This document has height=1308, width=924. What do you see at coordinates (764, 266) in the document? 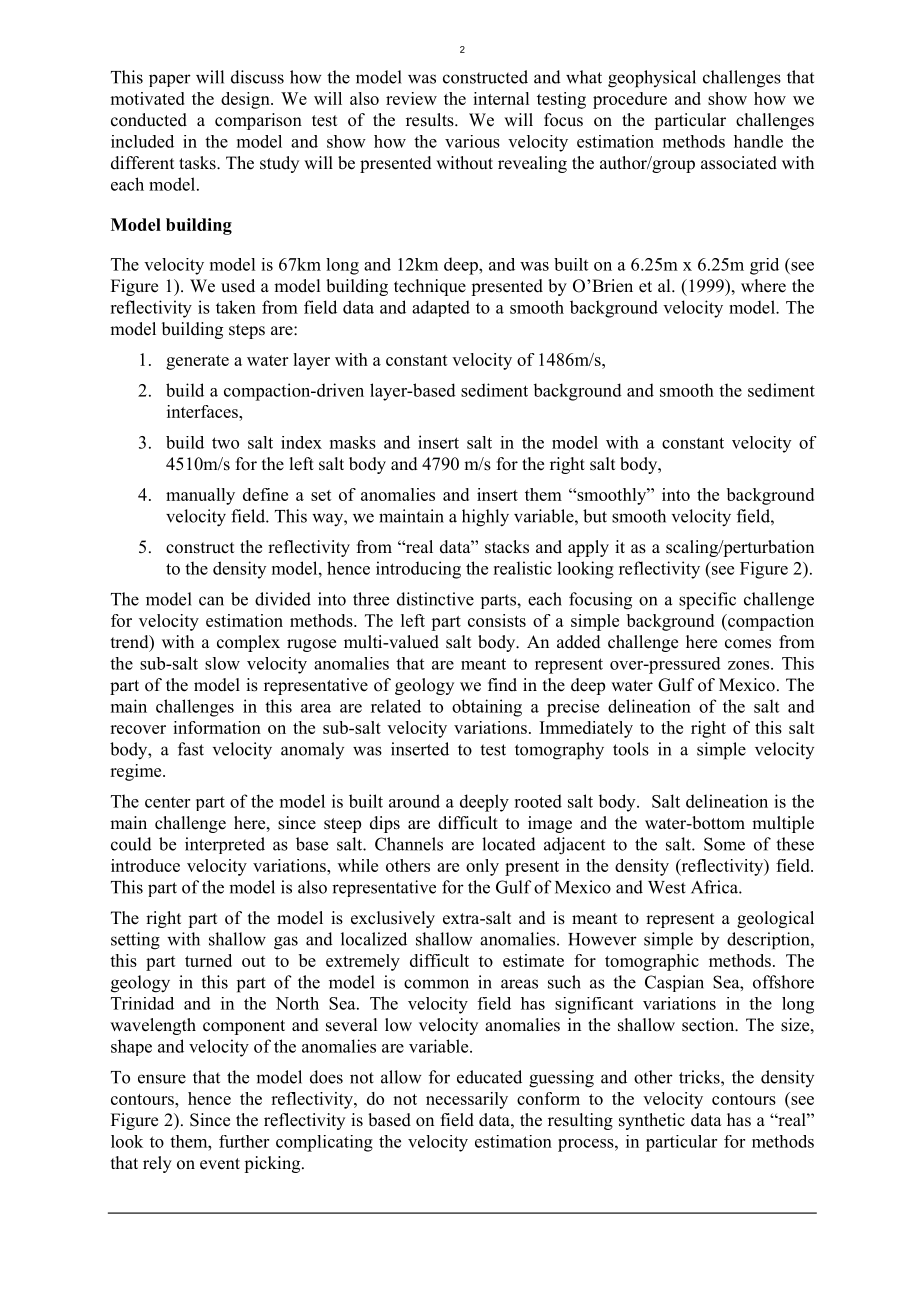
I see `grid` at bounding box center [764, 266].
